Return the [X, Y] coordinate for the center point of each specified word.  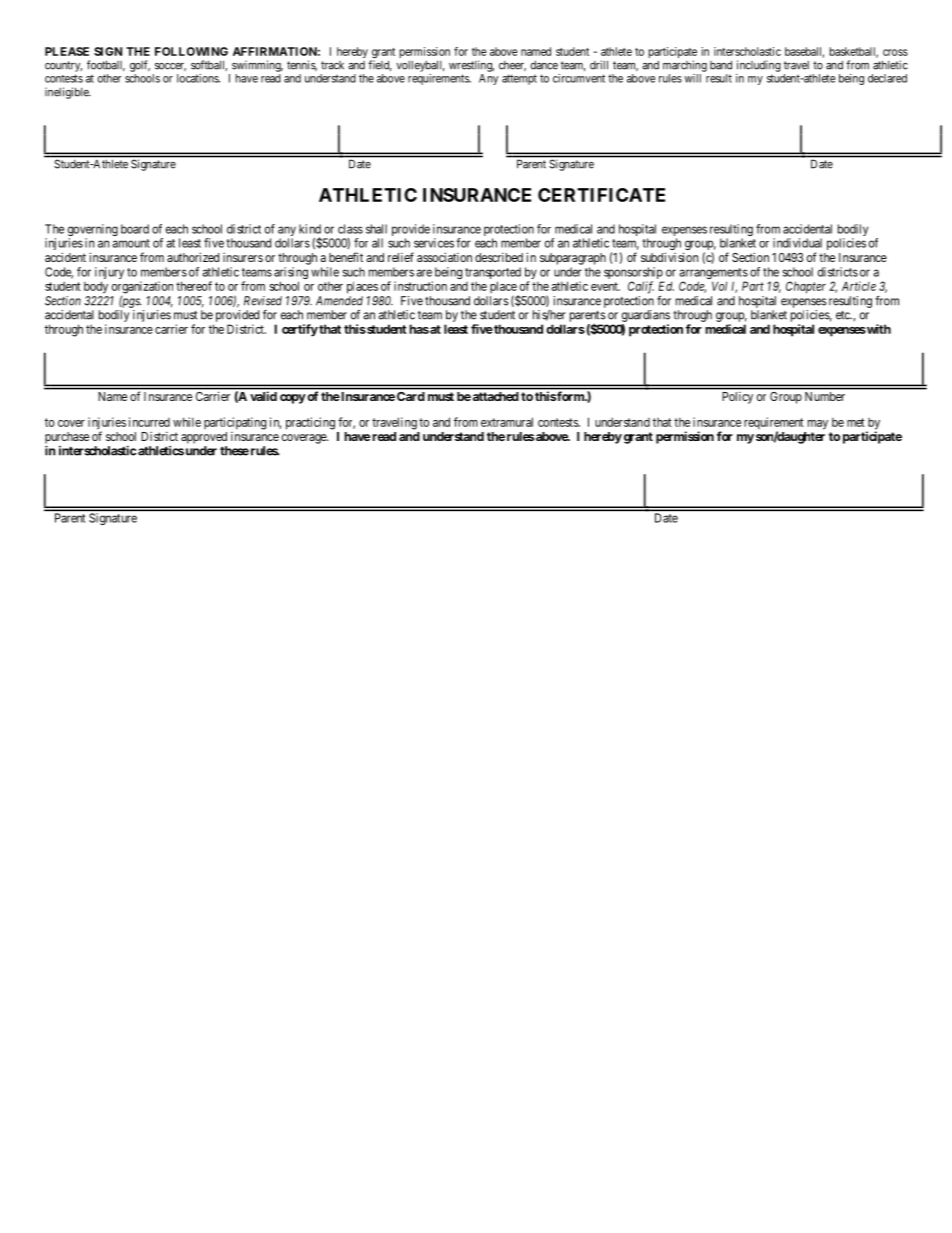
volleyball [420, 66]
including [759, 66]
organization [142, 287]
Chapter [806, 287]
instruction [420, 286]
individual [797, 243]
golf [140, 66]
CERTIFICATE [601, 195]
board [135, 229]
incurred [149, 422]
